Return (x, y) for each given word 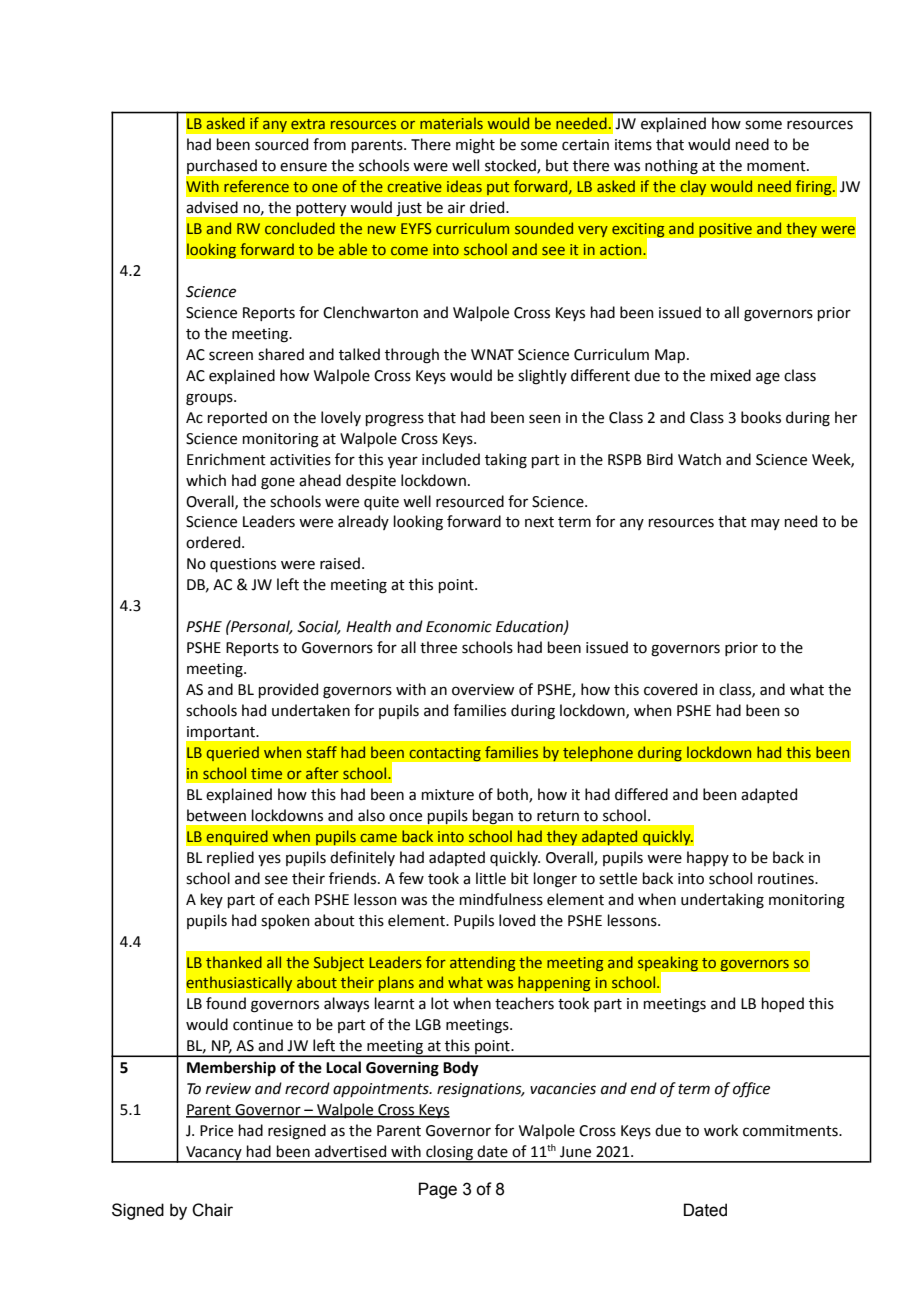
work (721, 1130)
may (765, 524)
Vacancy (214, 1154)
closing (449, 1154)
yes (269, 860)
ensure (303, 167)
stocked (511, 166)
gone (278, 483)
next (539, 522)
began (493, 816)
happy (708, 858)
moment (777, 166)
